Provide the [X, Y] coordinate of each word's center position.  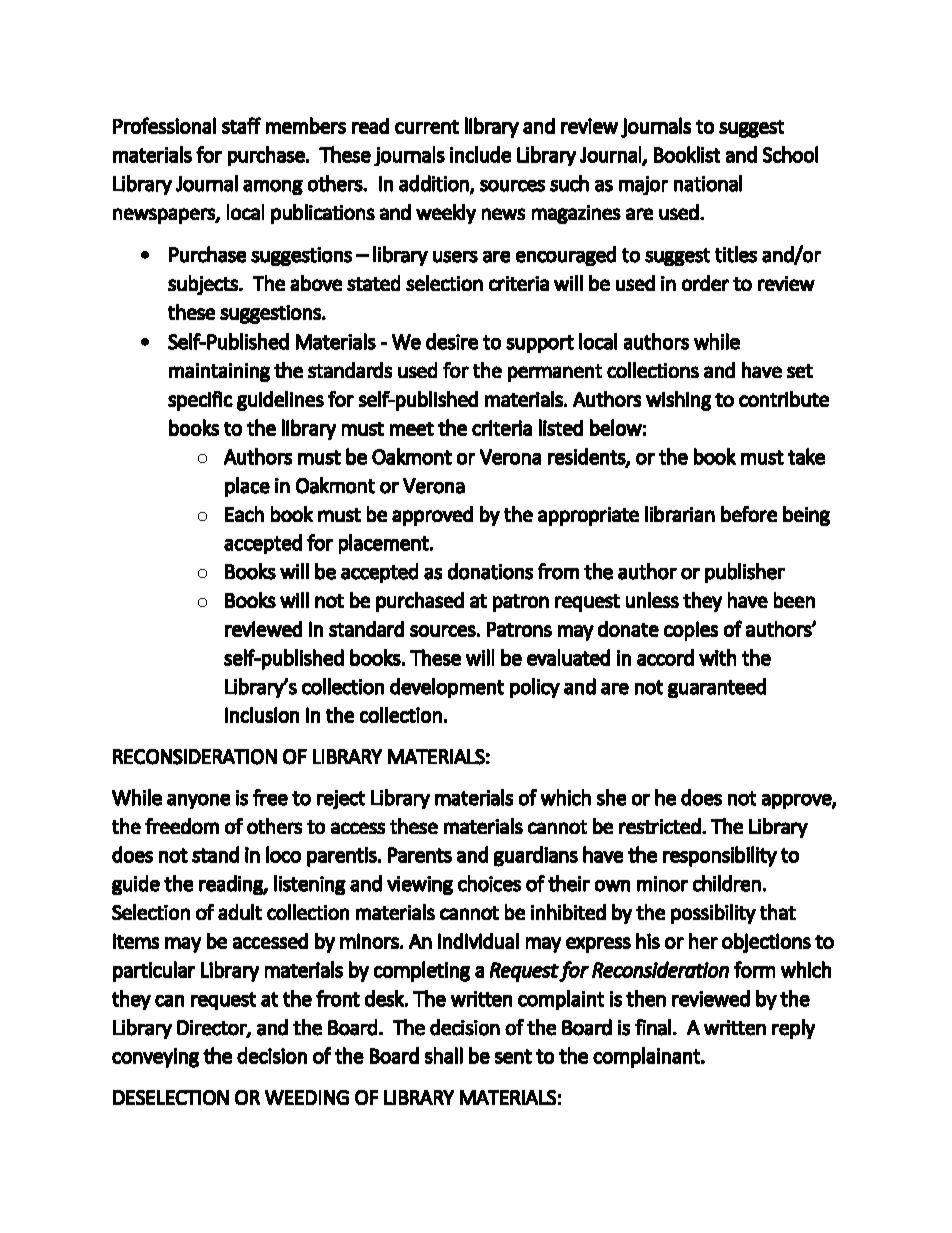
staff [241, 125]
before [749, 514]
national [708, 183]
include [480, 154]
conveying [155, 1058]
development [447, 688]
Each [244, 514]
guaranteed [717, 688]
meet [412, 429]
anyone [198, 801]
